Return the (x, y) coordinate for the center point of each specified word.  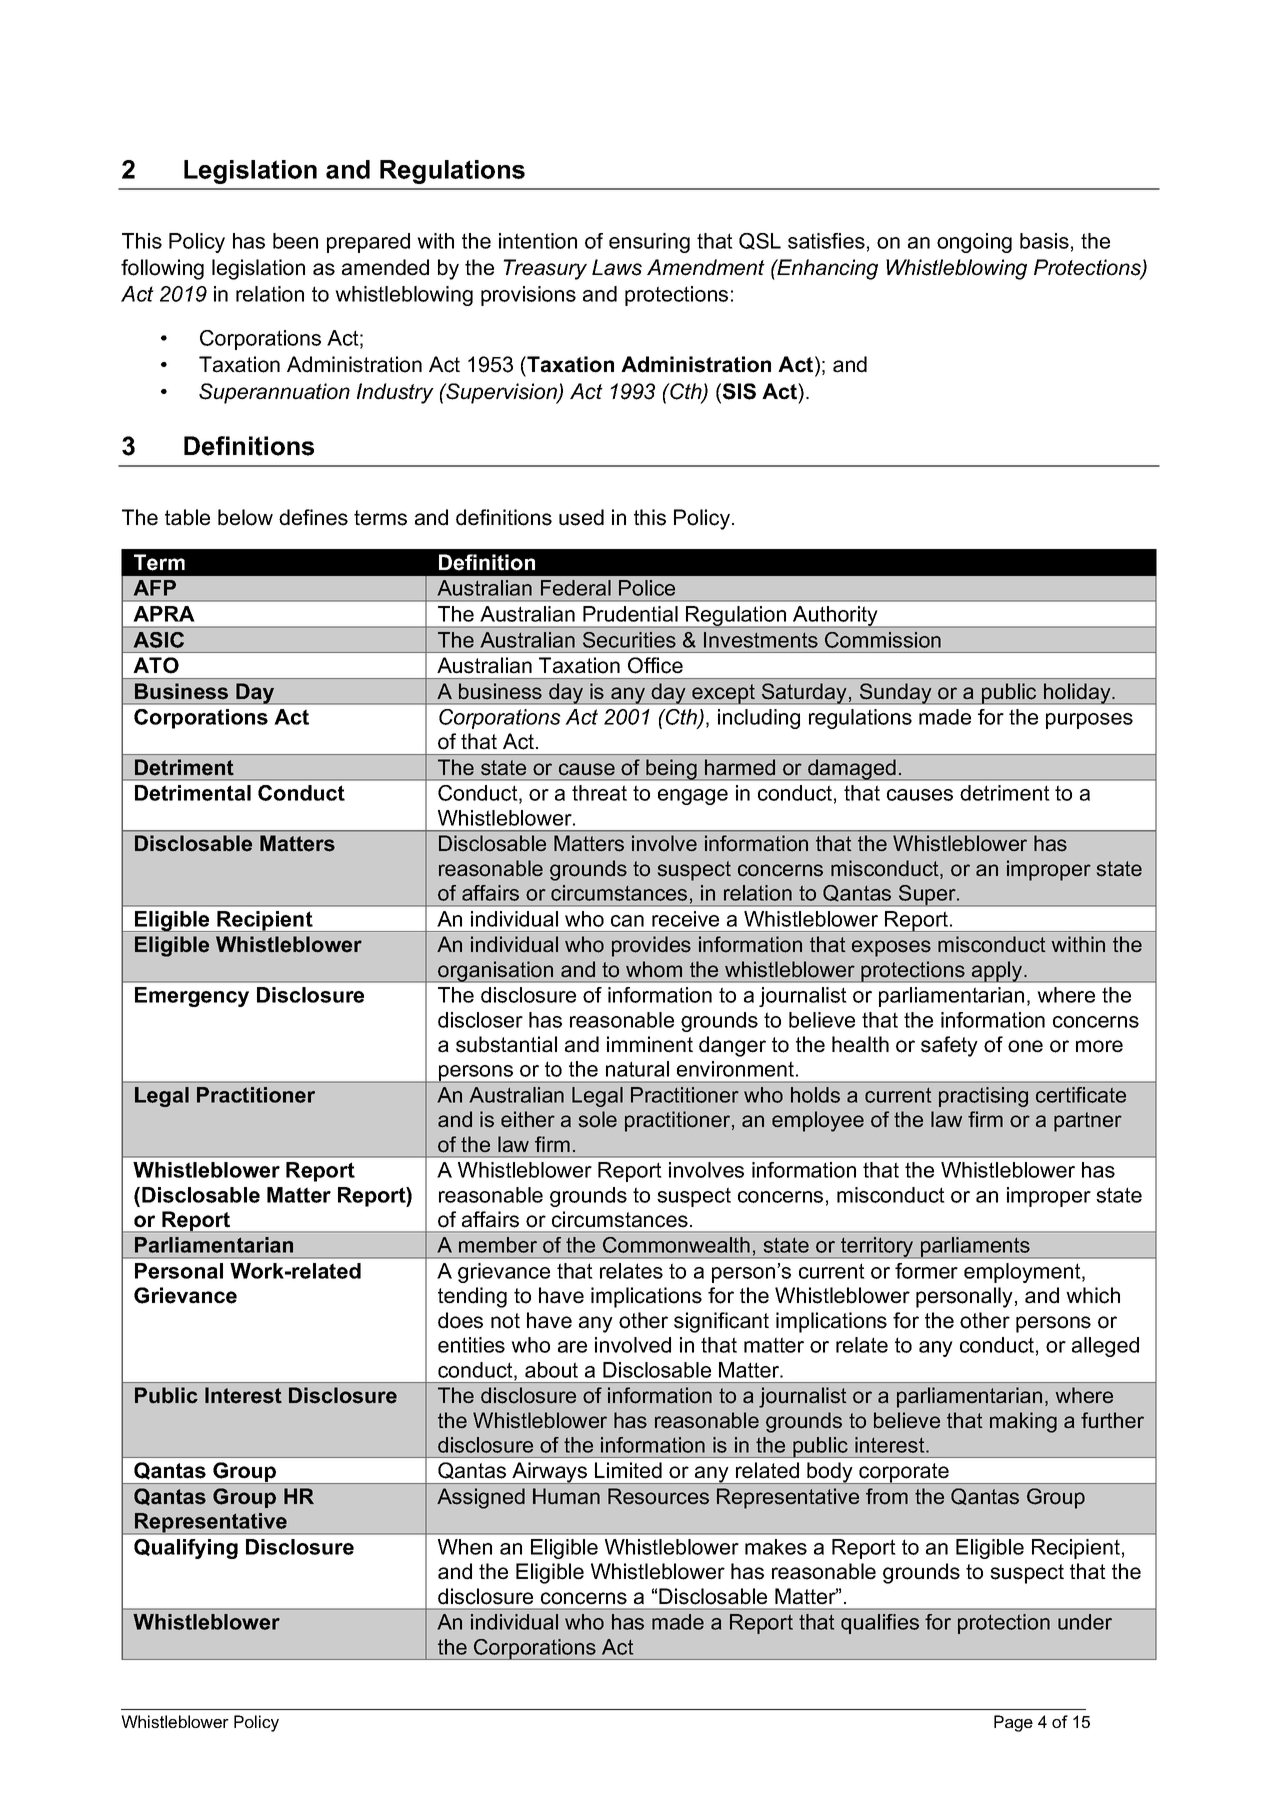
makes (776, 1547)
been (295, 241)
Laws (617, 267)
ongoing (974, 243)
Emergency (192, 997)
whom (654, 969)
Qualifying (186, 1549)
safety (949, 1046)
